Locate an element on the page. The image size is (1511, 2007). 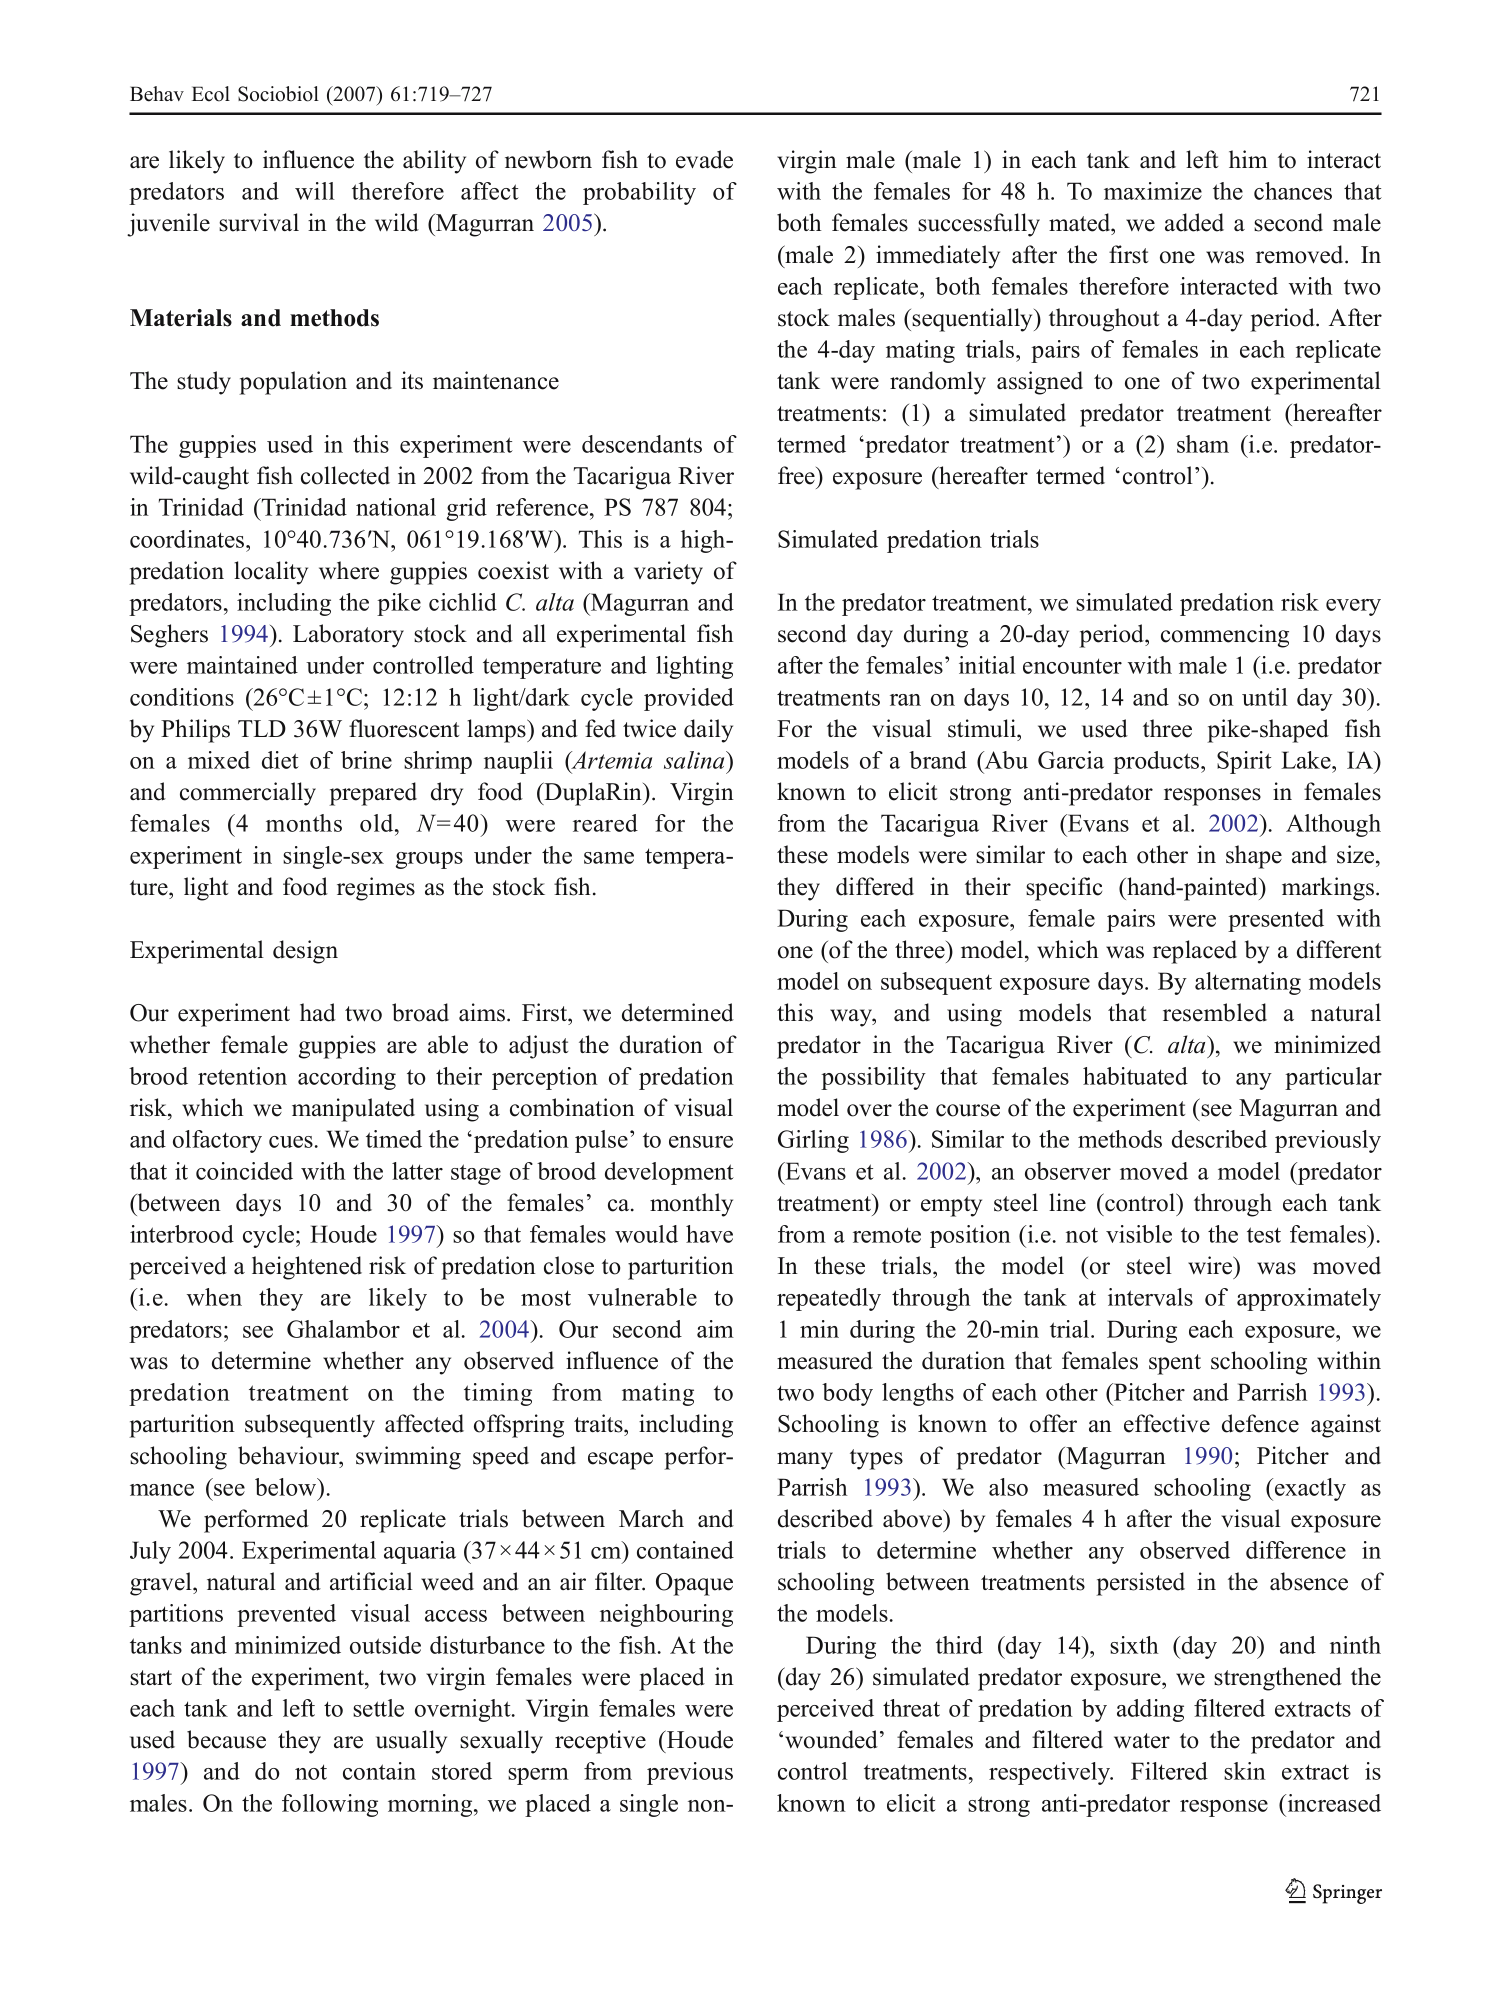
him is located at coordinates (1248, 159).
